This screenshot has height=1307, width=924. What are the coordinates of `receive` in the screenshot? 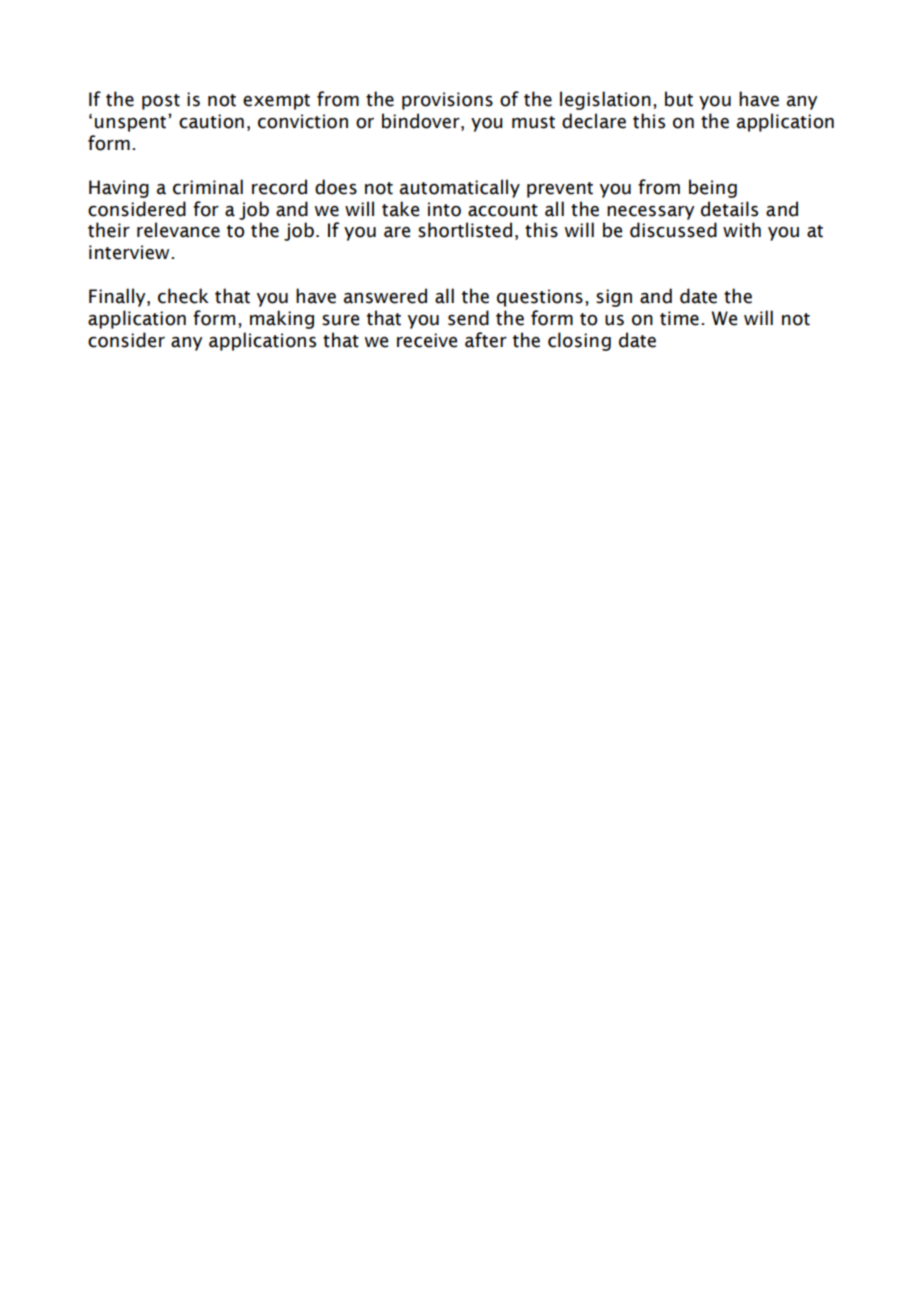 It's located at (427, 340).
